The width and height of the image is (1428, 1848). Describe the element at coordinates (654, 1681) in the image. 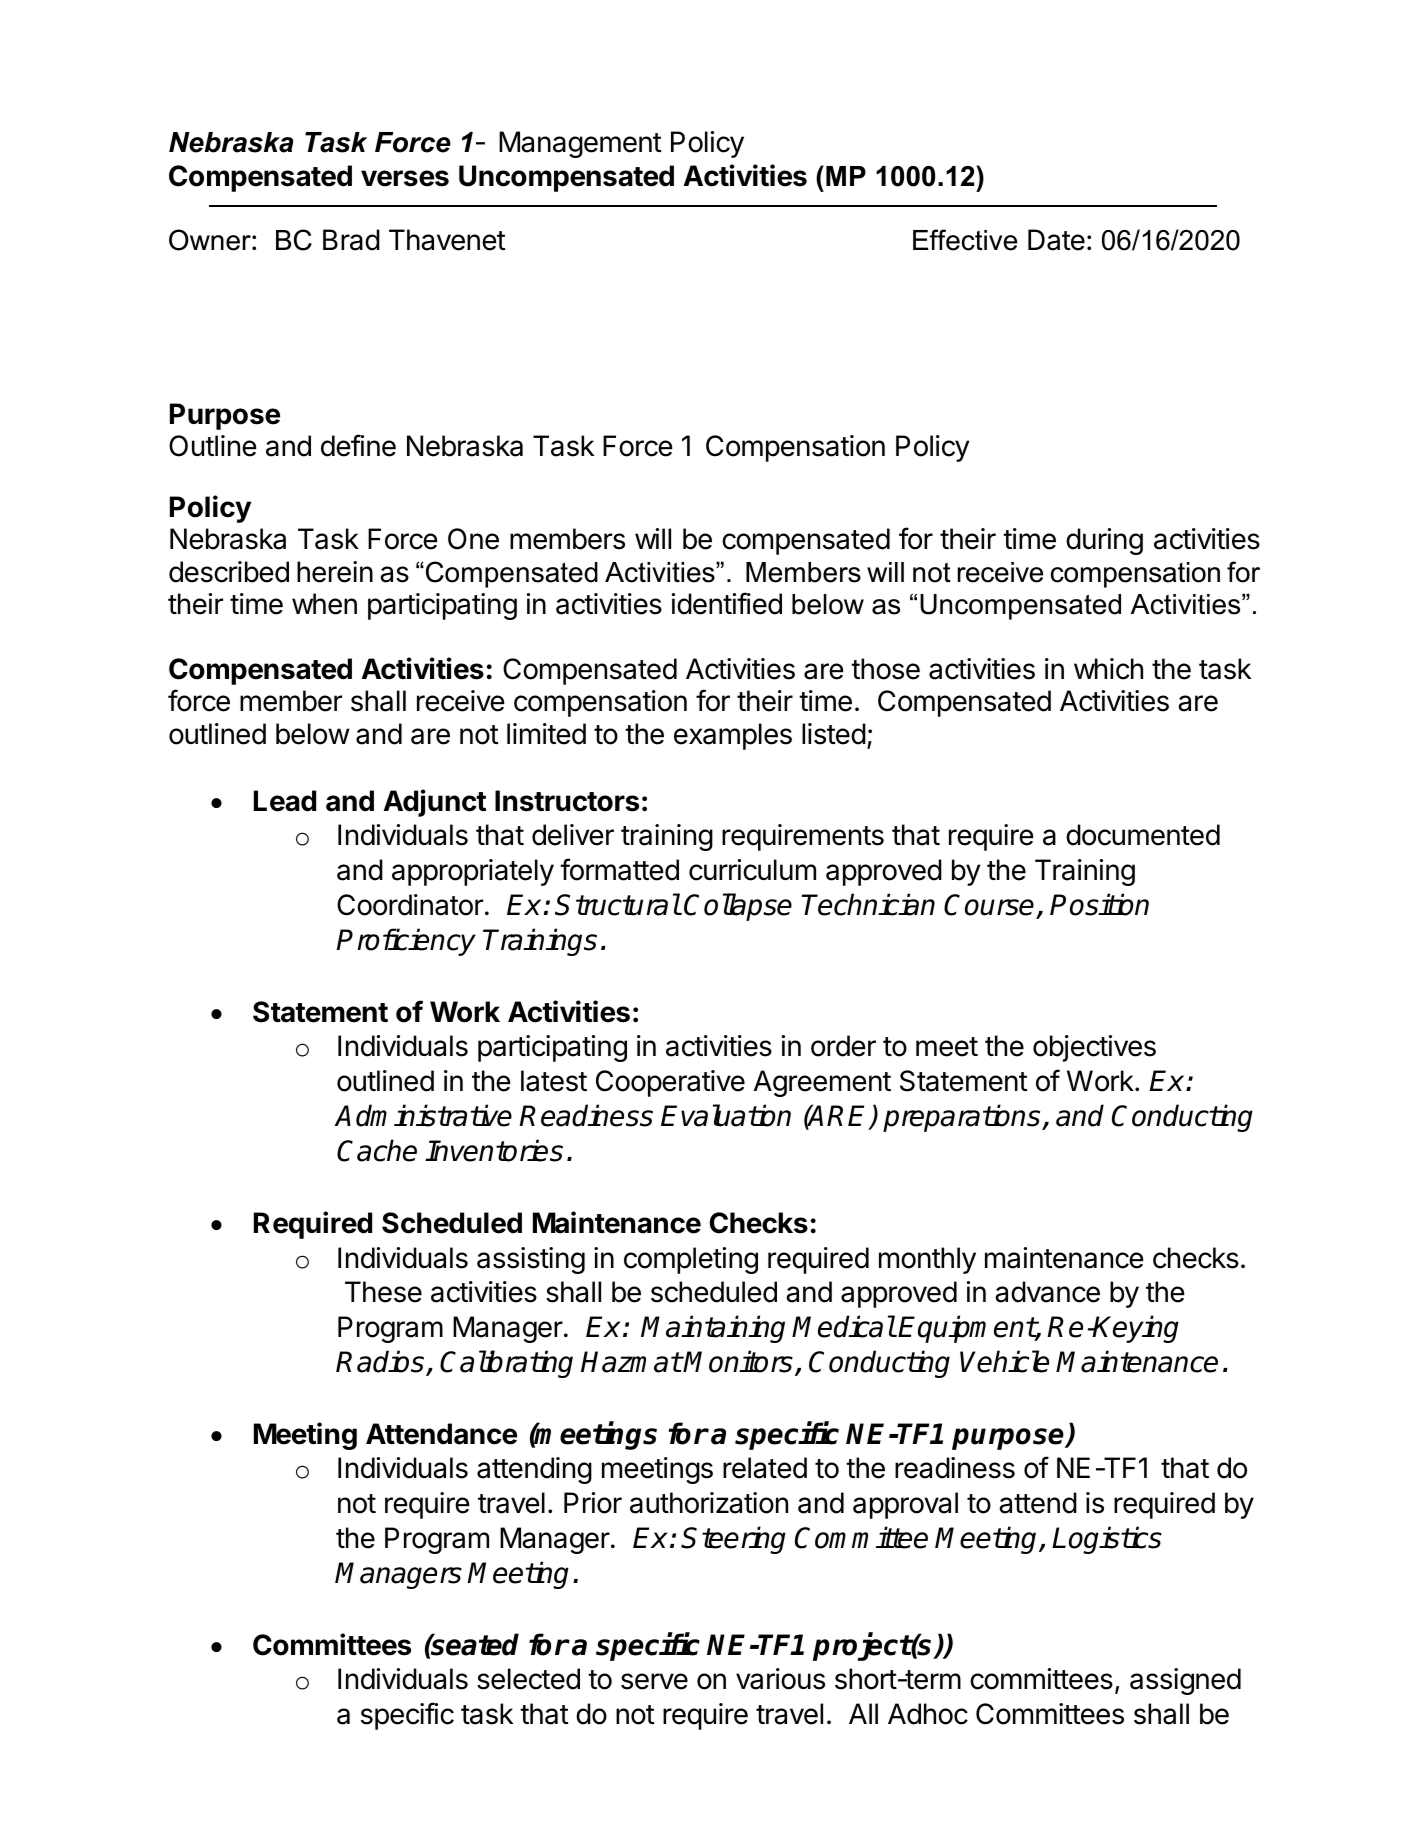

I see `serve` at that location.
